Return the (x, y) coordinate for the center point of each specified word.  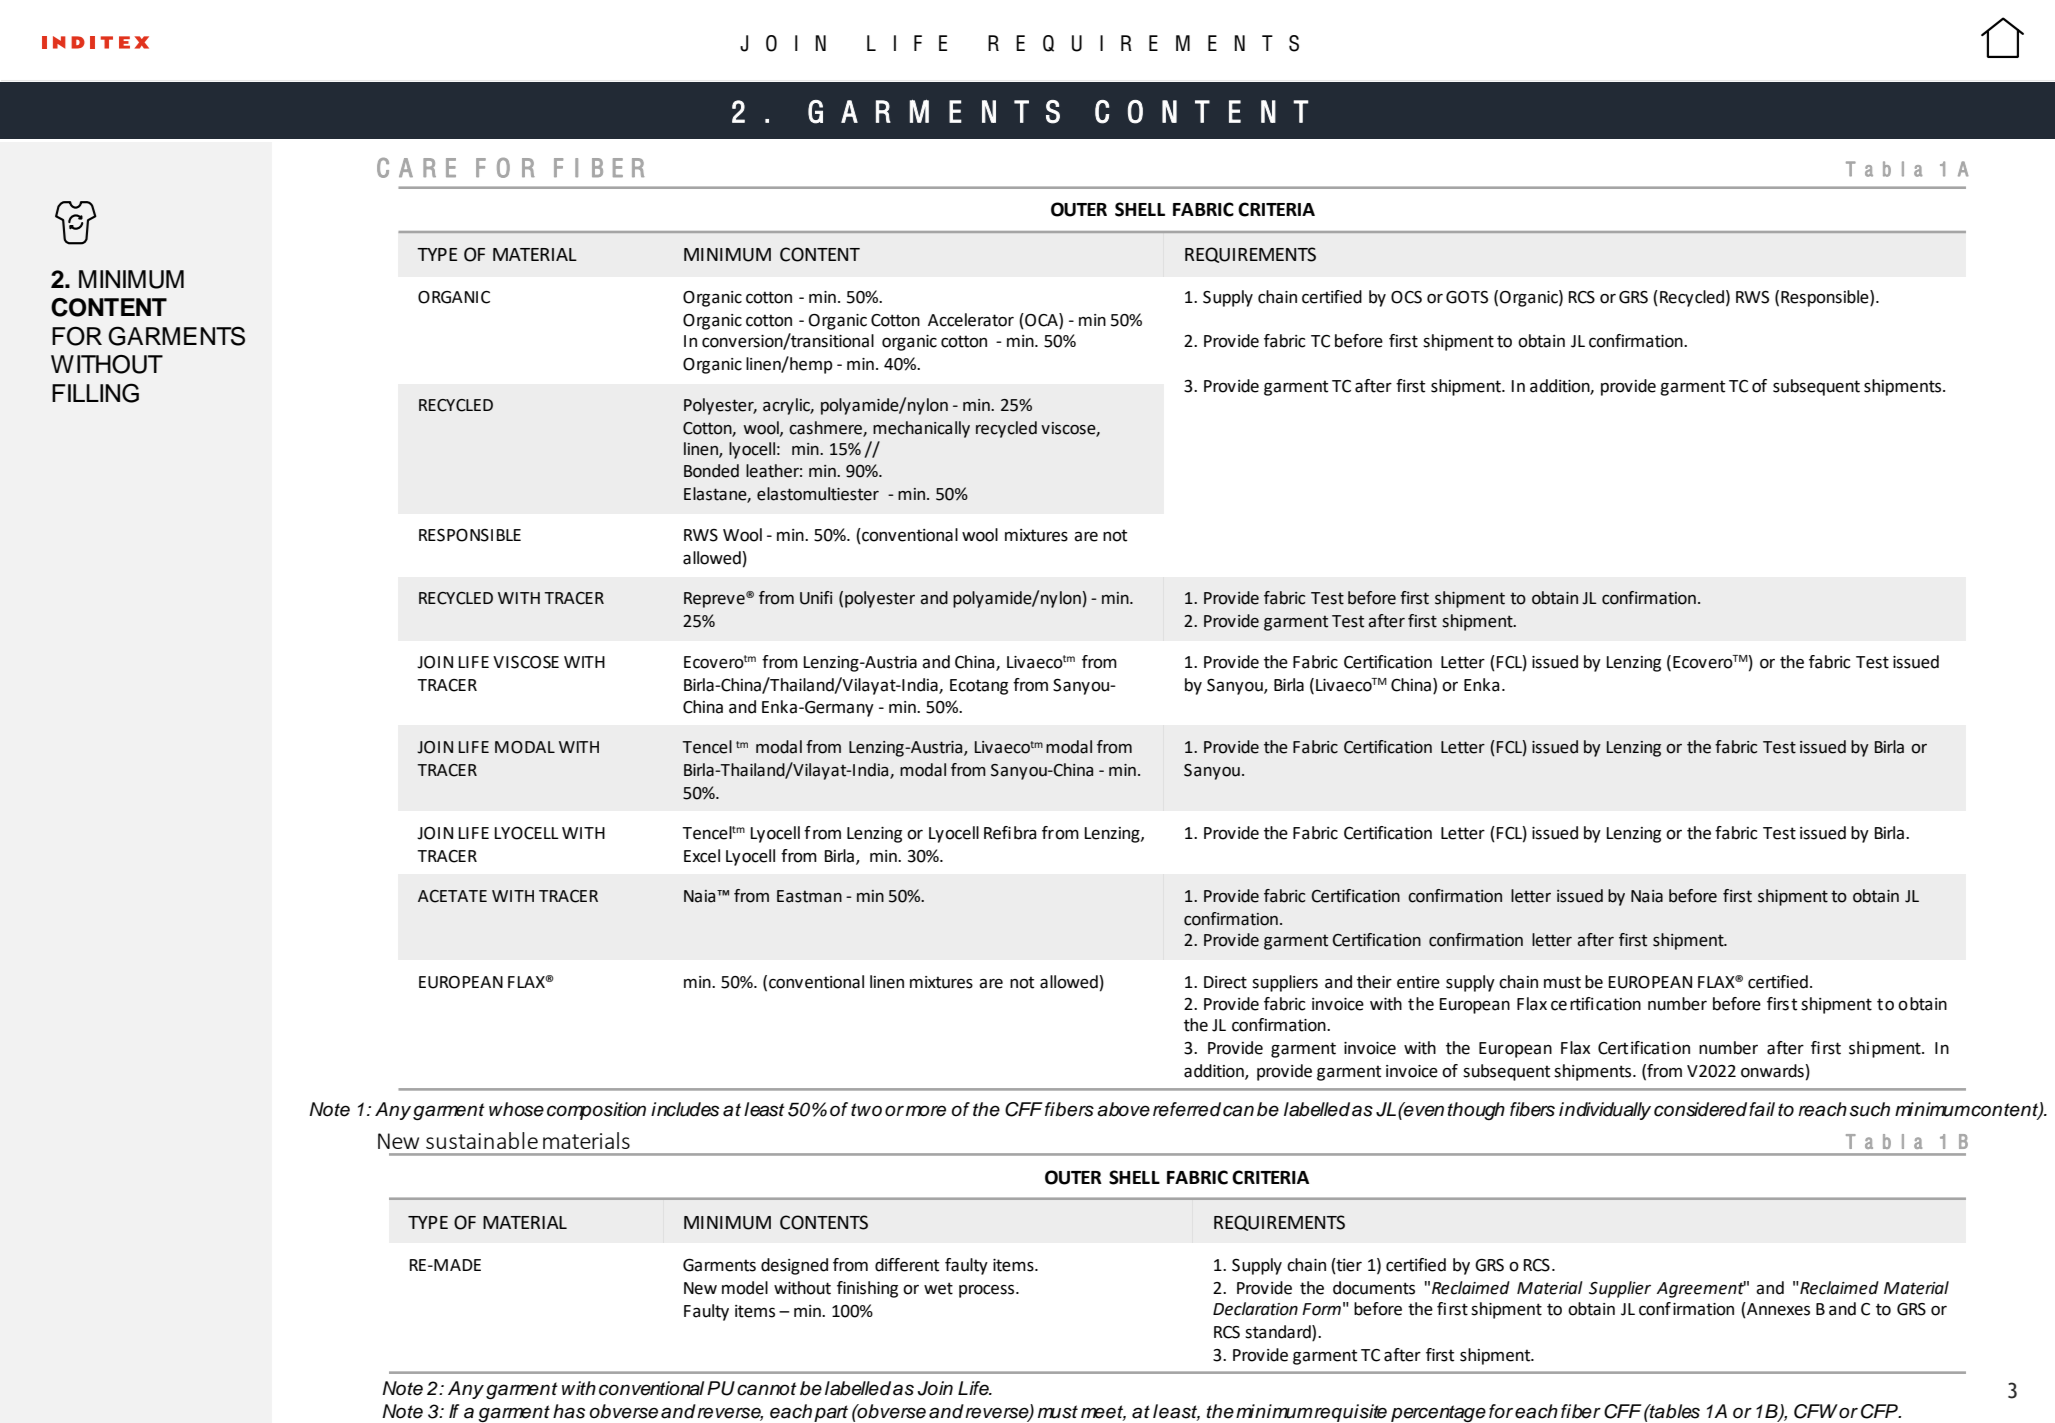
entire (1418, 982)
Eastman (809, 896)
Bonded (711, 471)
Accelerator (971, 320)
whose (516, 1109)
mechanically (921, 429)
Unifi (816, 598)
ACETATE (452, 896)
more (926, 1111)
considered (1700, 1109)
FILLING (95, 393)
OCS (1406, 297)
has (569, 1411)
